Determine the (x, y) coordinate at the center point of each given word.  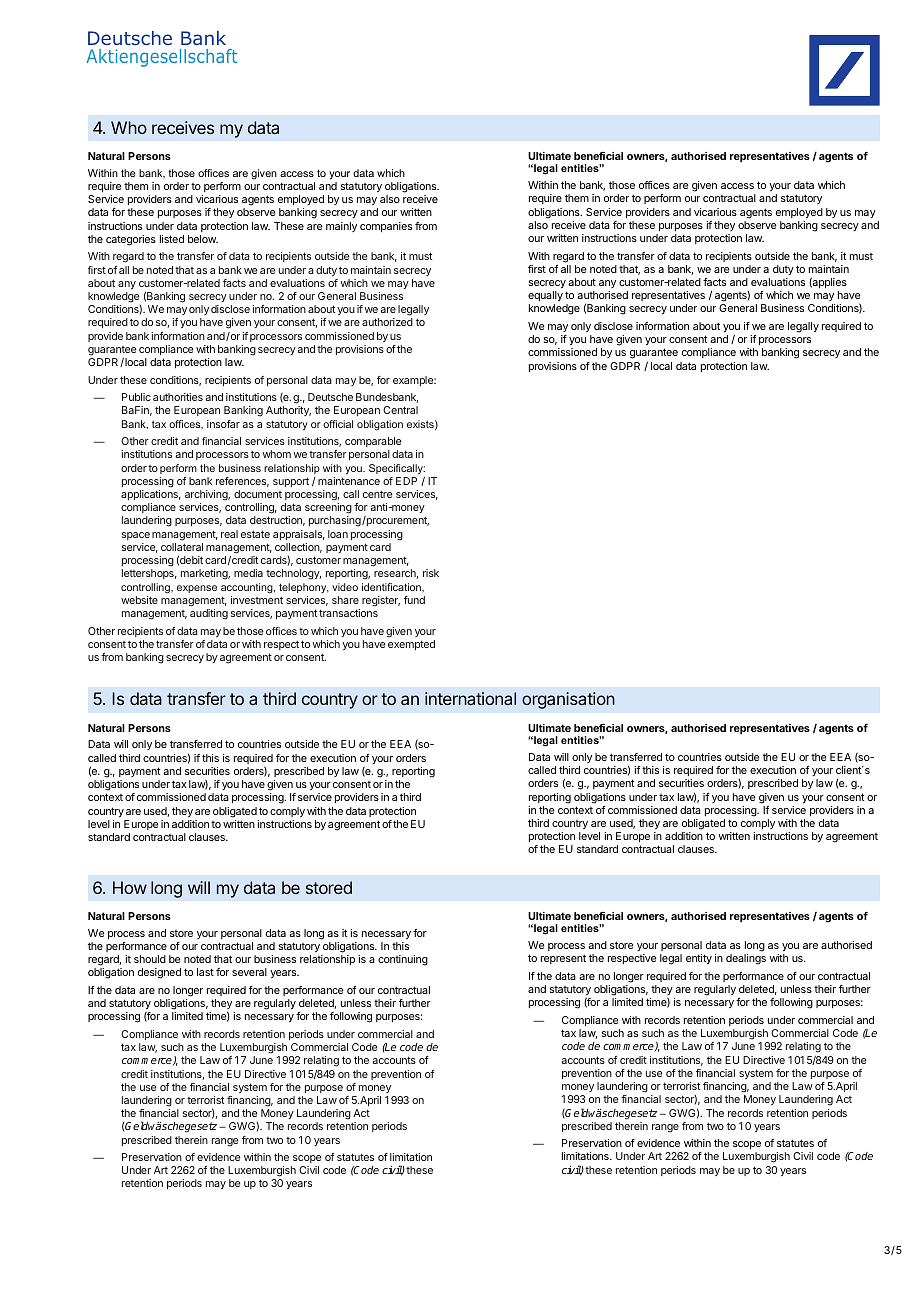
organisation (568, 700)
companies (386, 227)
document (258, 494)
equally (545, 296)
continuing (403, 960)
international (470, 698)
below (203, 239)
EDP (406, 481)
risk (431, 573)
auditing (209, 614)
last (205, 972)
